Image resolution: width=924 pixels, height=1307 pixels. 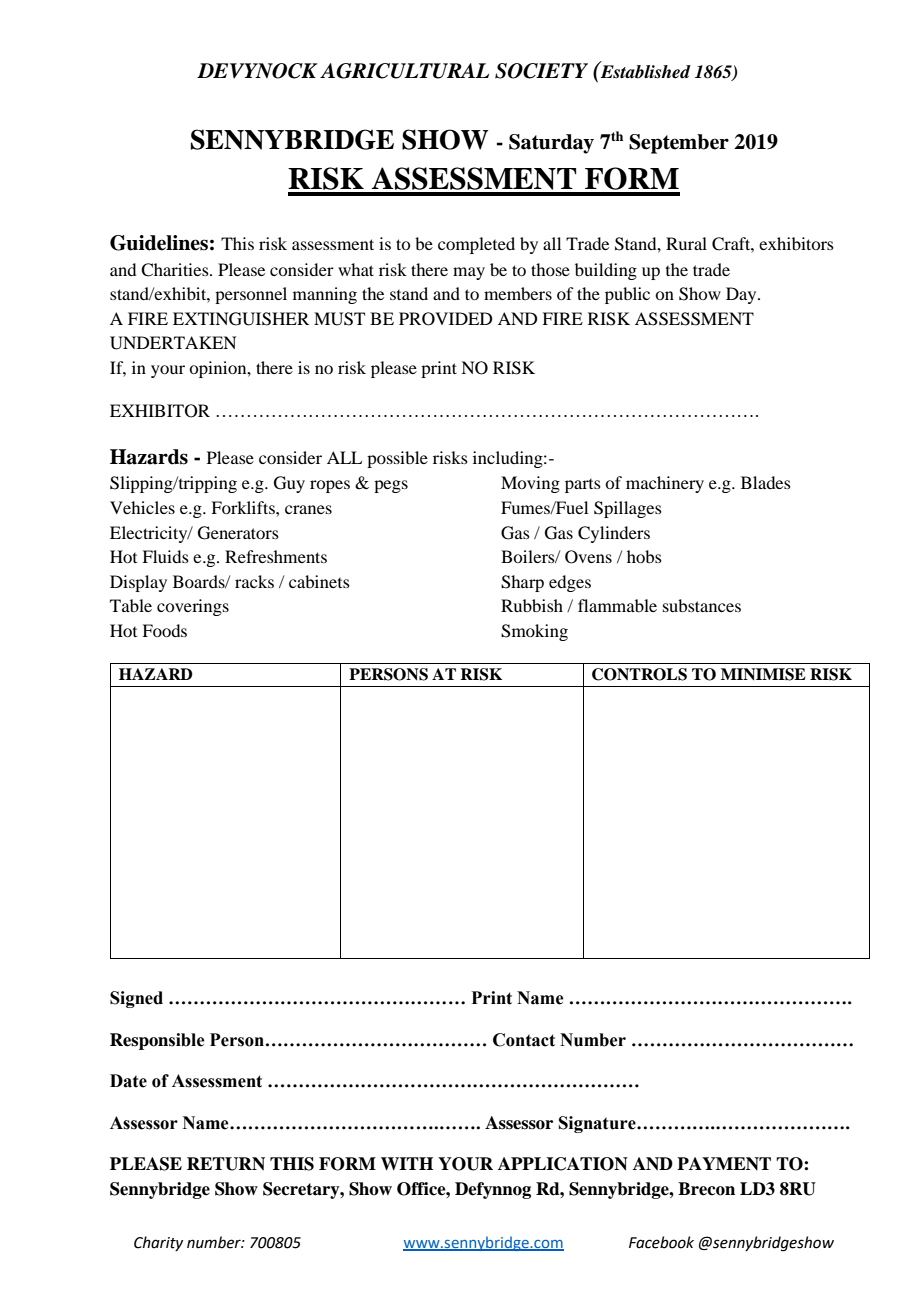 What do you see at coordinates (679, 144) in the screenshot?
I see `September` at bounding box center [679, 144].
